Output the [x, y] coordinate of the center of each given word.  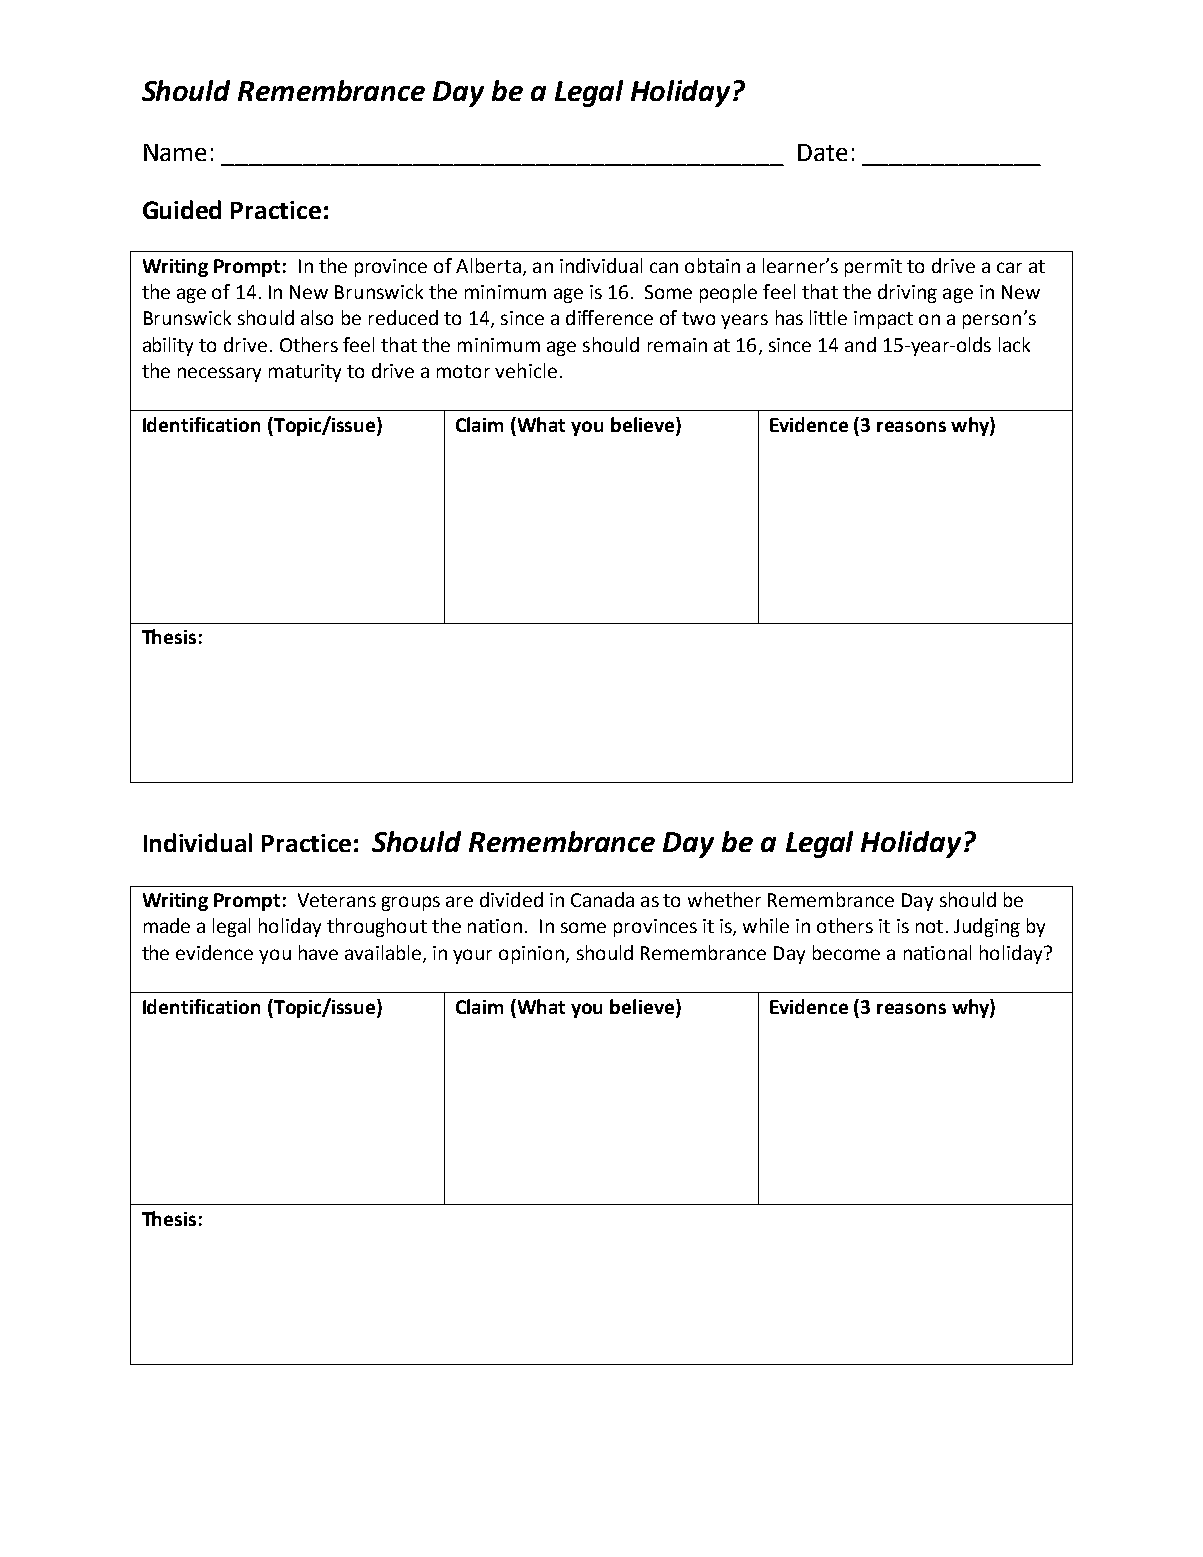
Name [175, 152]
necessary [219, 374]
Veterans [337, 900]
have [318, 952]
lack [1014, 344]
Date [822, 152]
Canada [602, 899]
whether [724, 899]
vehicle [526, 370]
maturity [305, 373]
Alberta [488, 265]
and [860, 344]
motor [463, 371]
